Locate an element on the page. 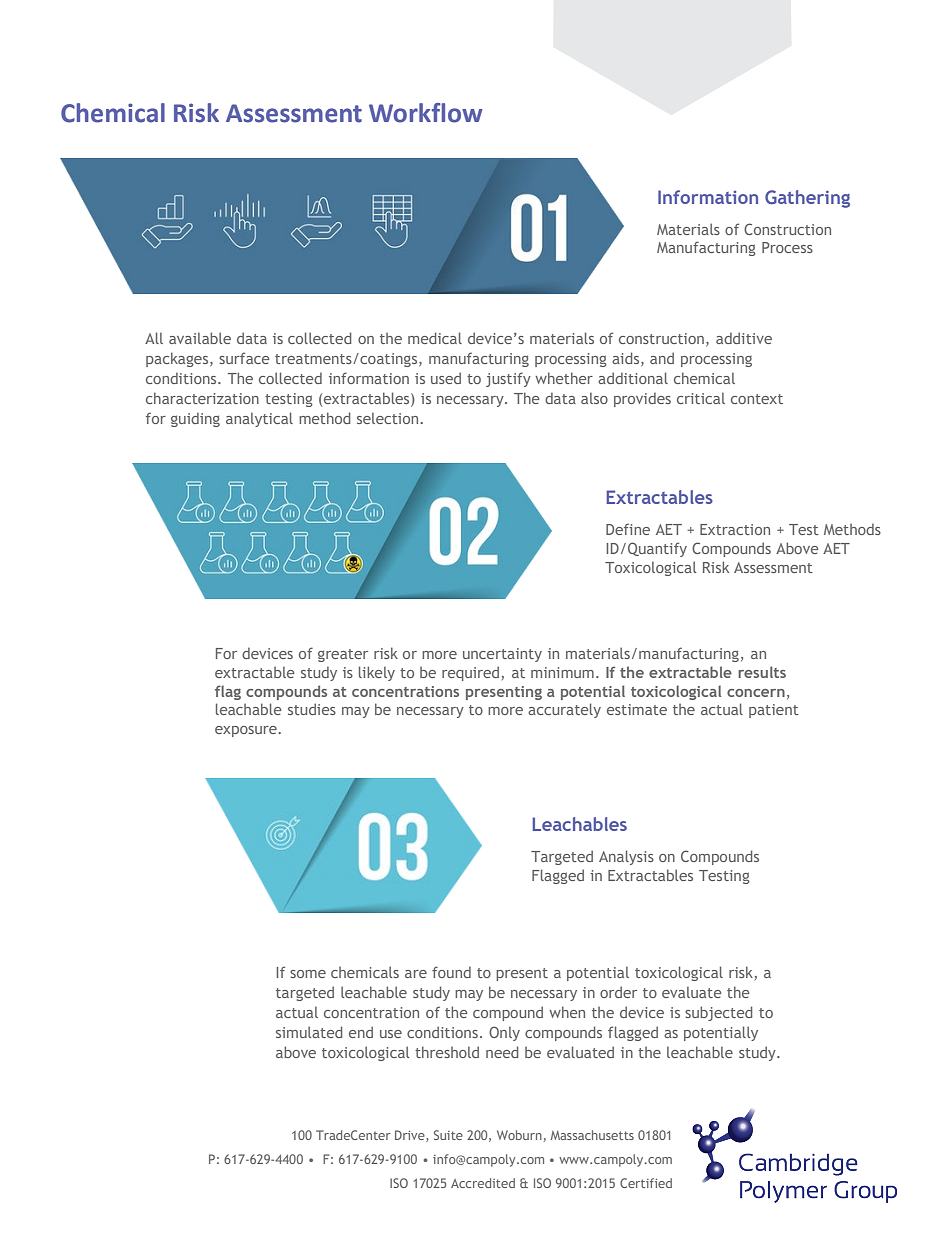 The height and width of the image is (1233, 952). results is located at coordinates (762, 672).
